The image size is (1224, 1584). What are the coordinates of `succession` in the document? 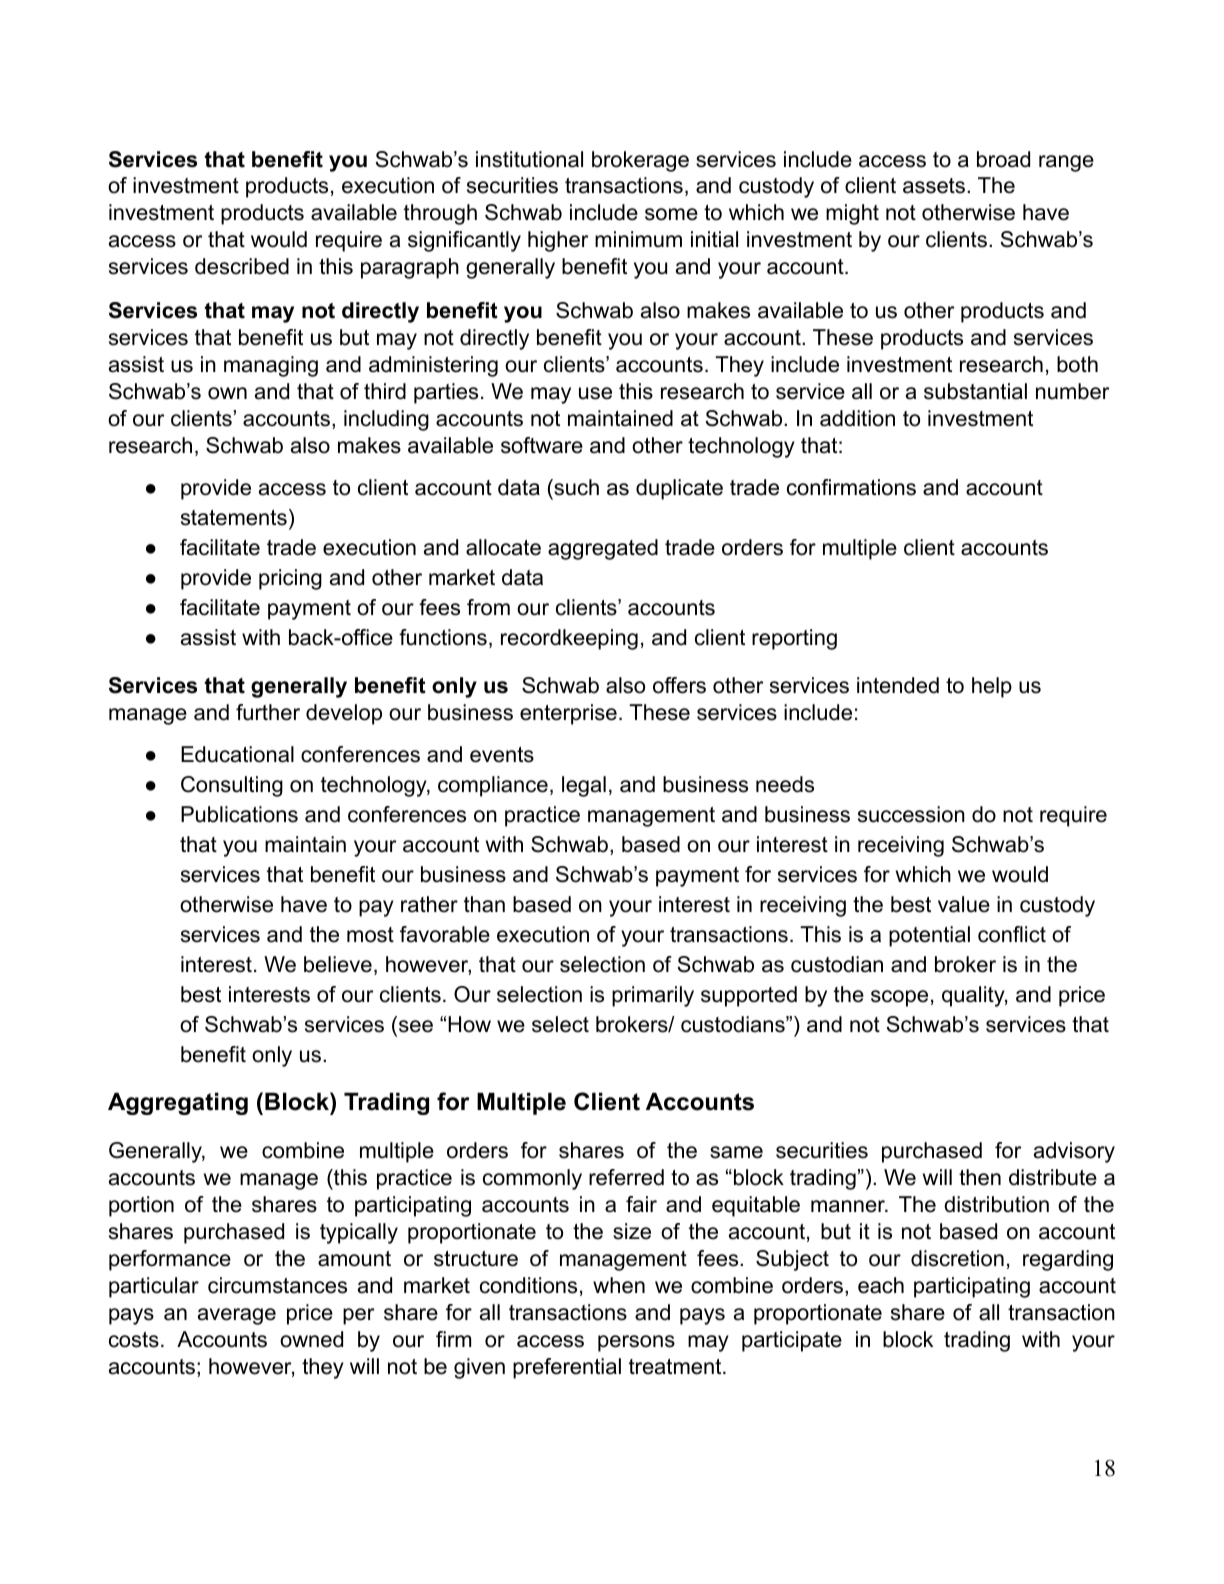 It's located at (911, 814).
